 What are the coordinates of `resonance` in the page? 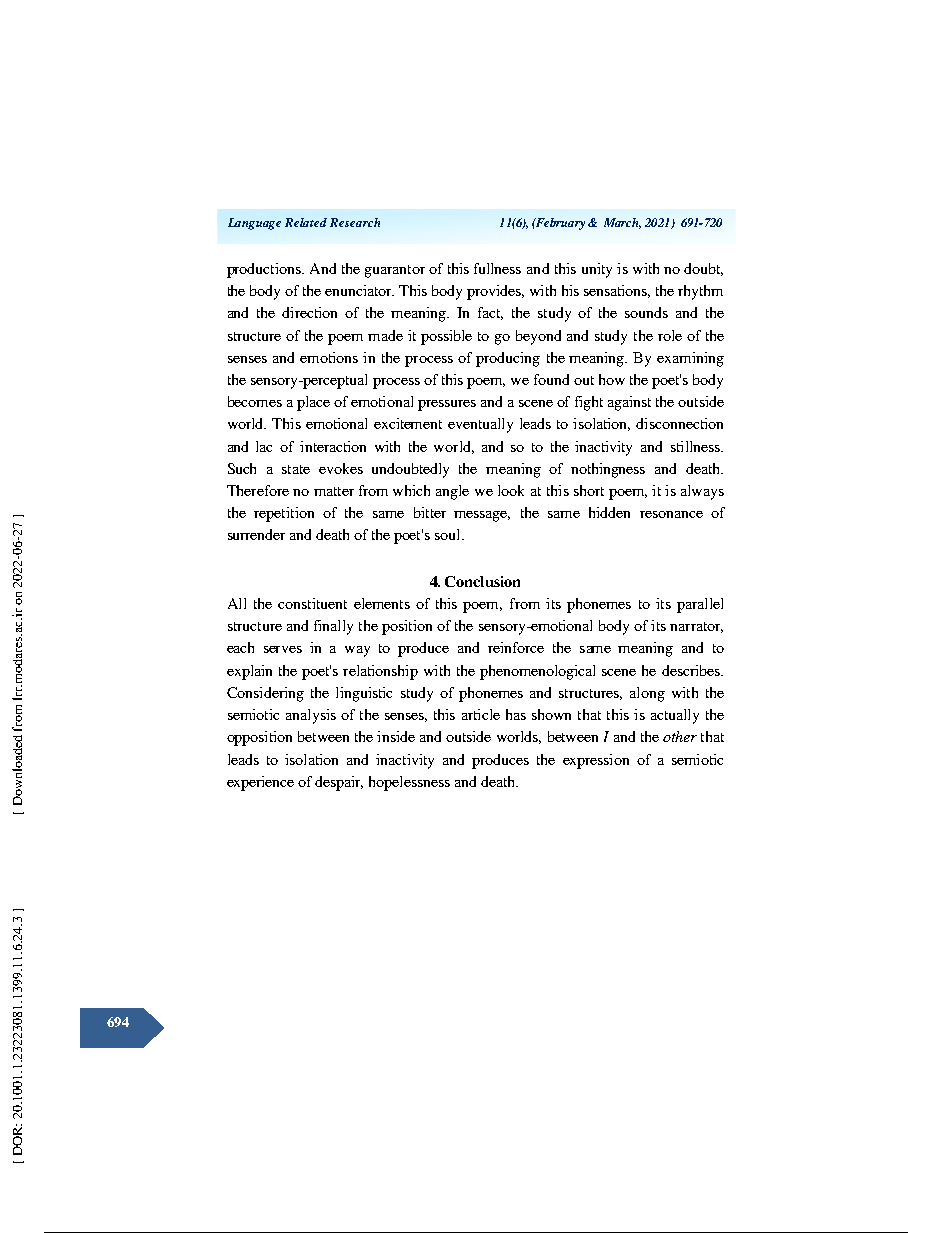 It's located at (671, 514).
